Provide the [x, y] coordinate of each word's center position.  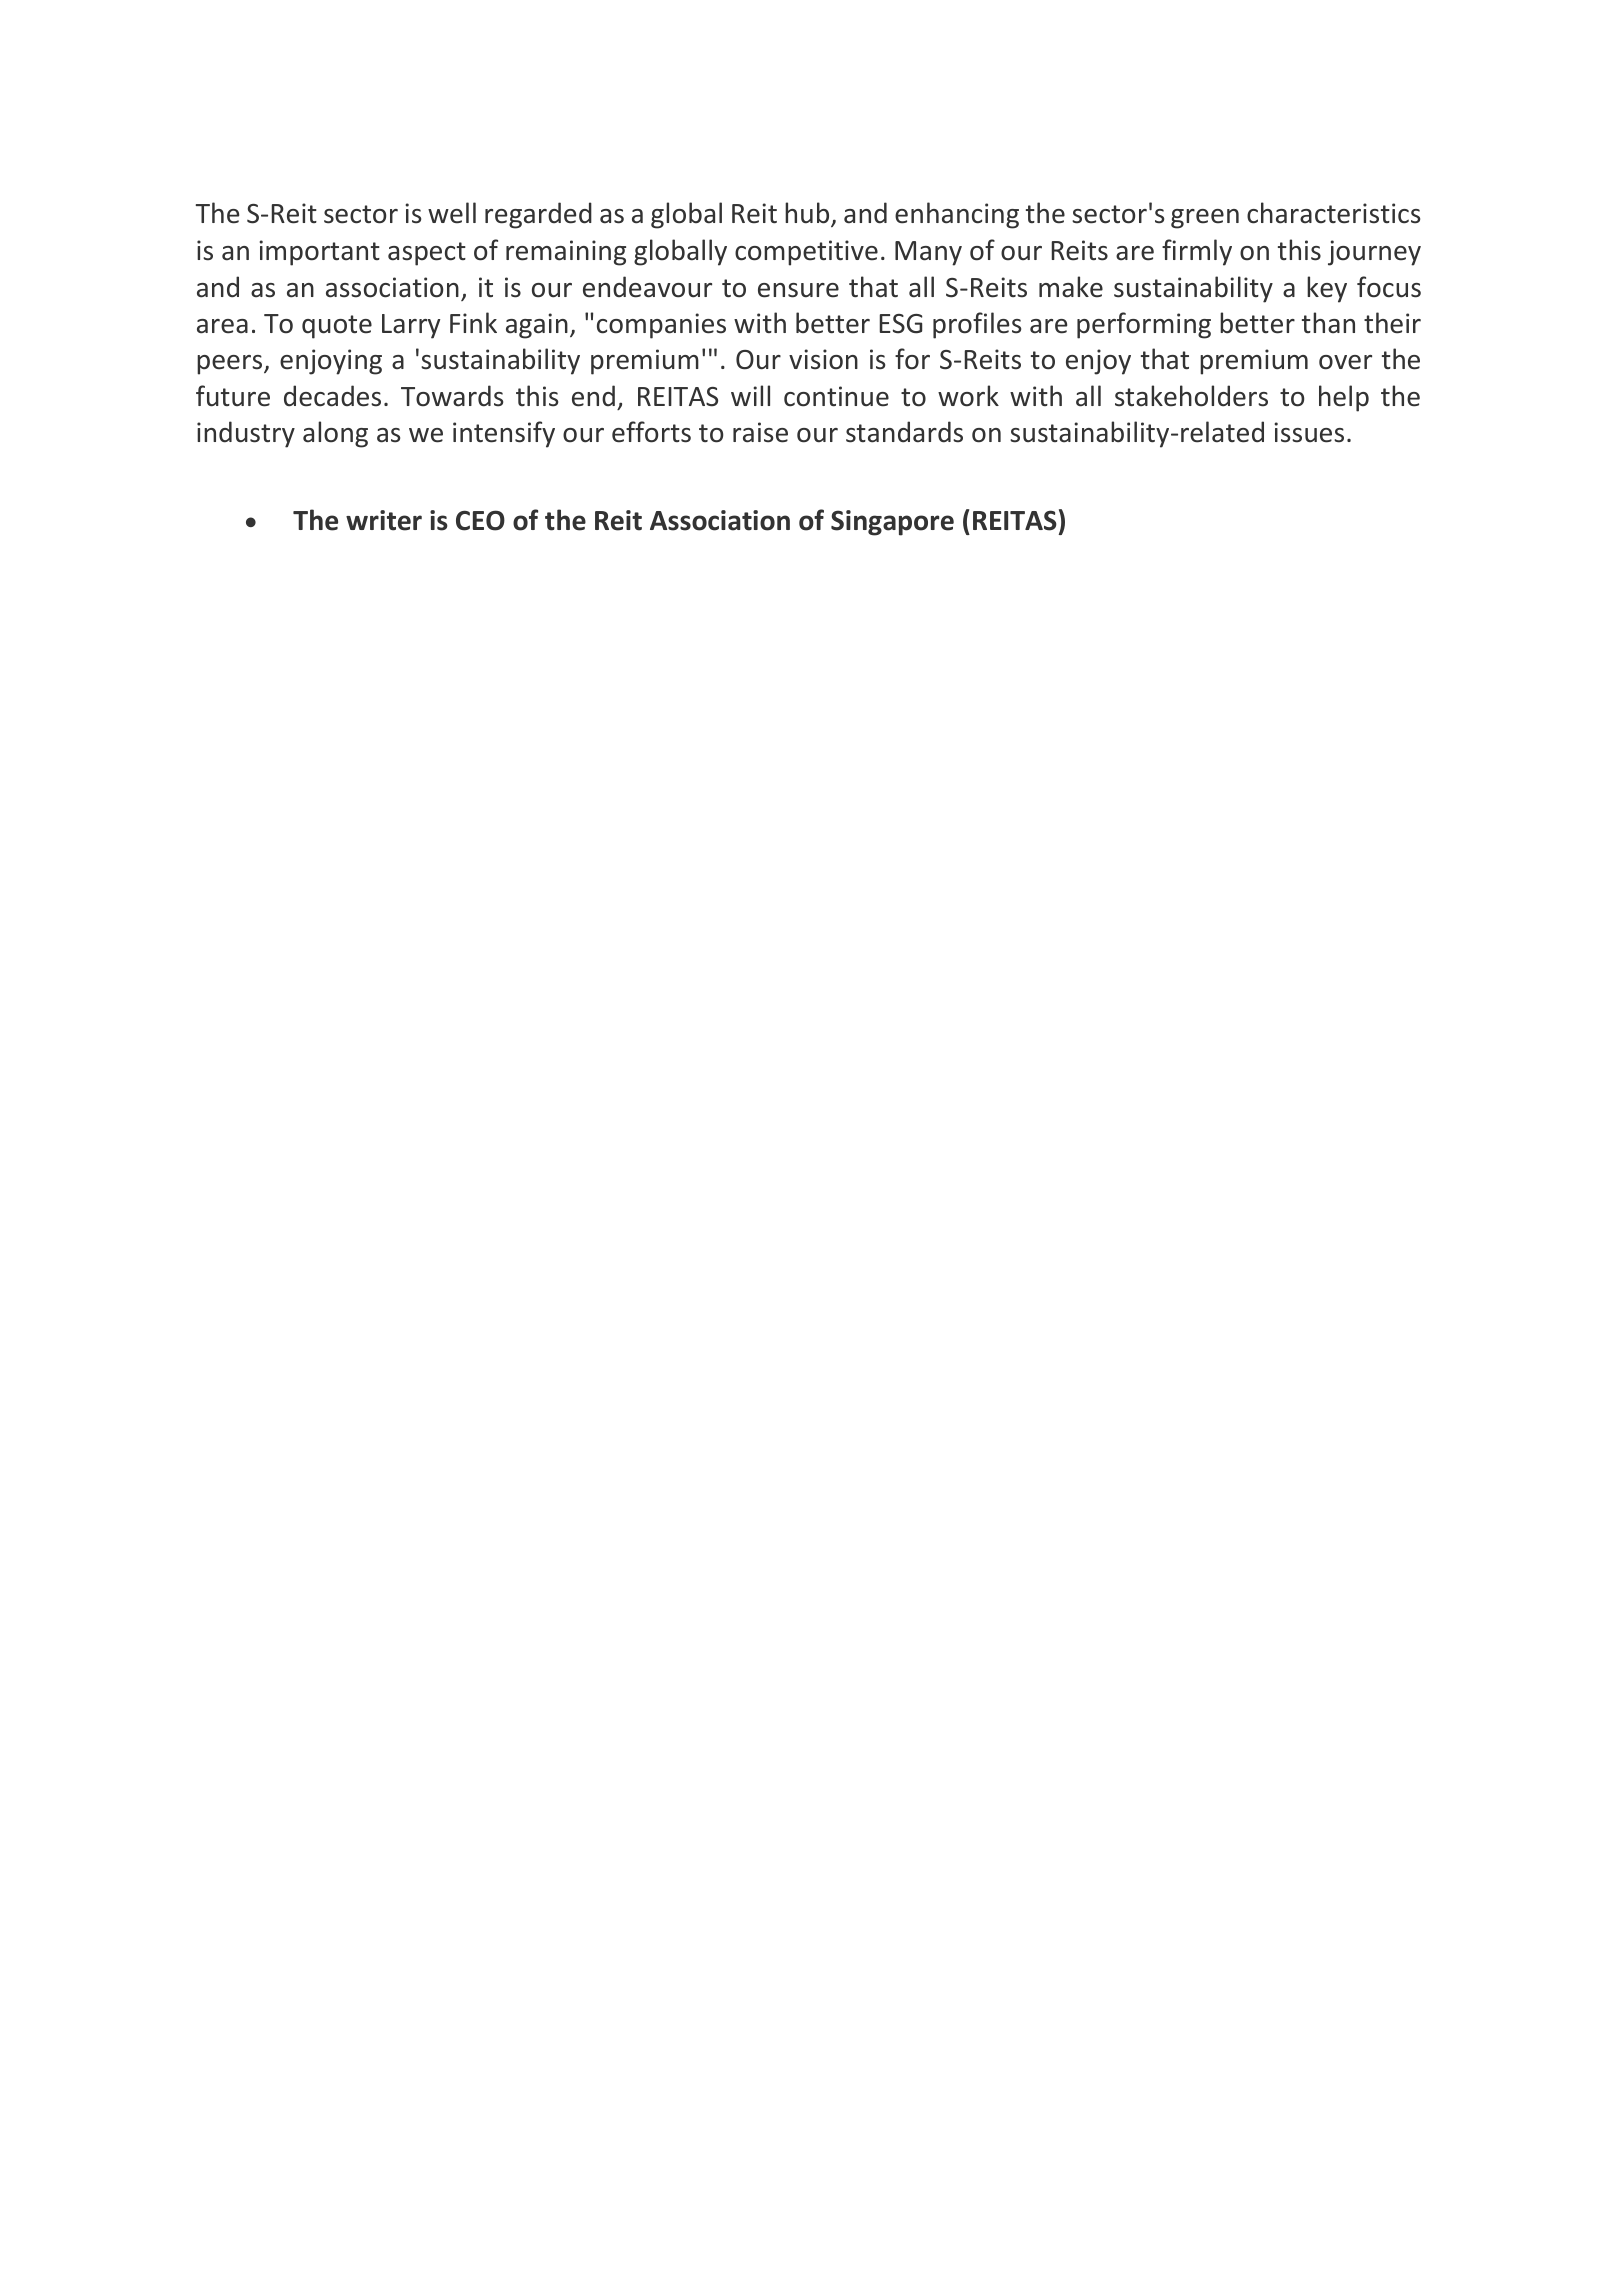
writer [384, 520]
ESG [901, 324]
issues [1309, 432]
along [335, 434]
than [1328, 323]
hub [808, 214]
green [1205, 219]
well [452, 213]
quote [337, 327]
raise [760, 432]
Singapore [892, 523]
